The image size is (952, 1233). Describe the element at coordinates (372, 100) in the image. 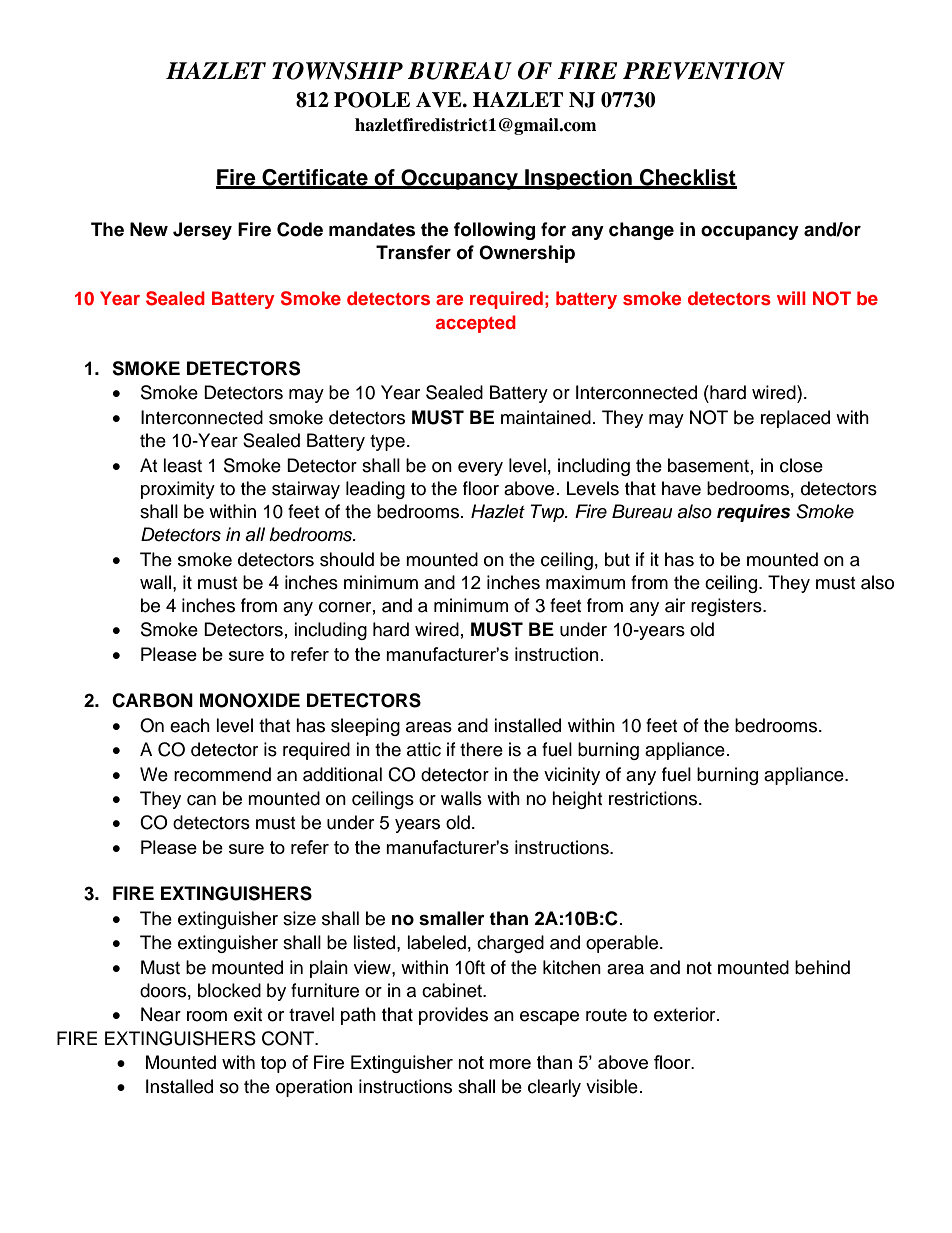

I see `POOLE` at that location.
